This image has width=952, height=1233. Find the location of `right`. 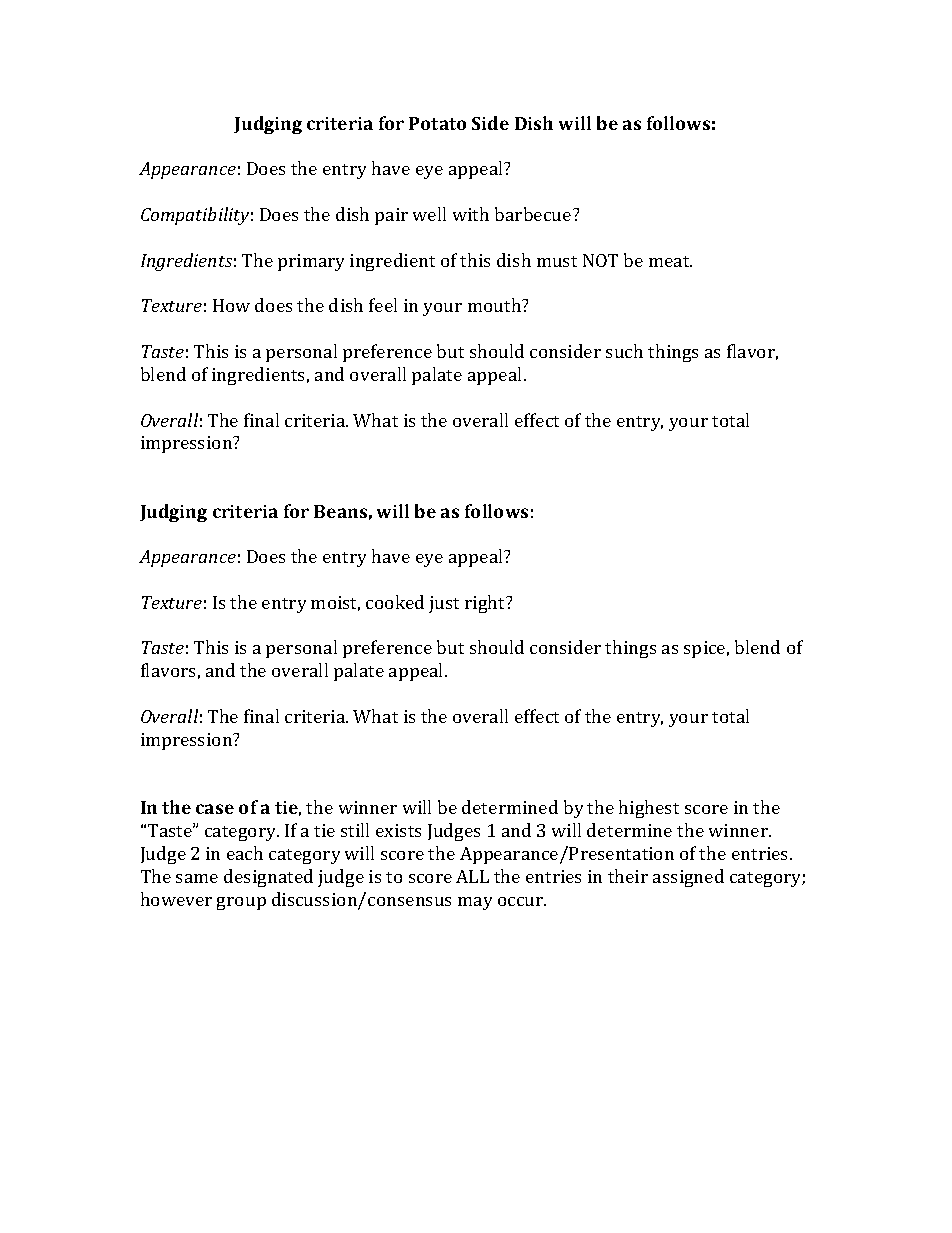

right is located at coordinates (486, 604).
